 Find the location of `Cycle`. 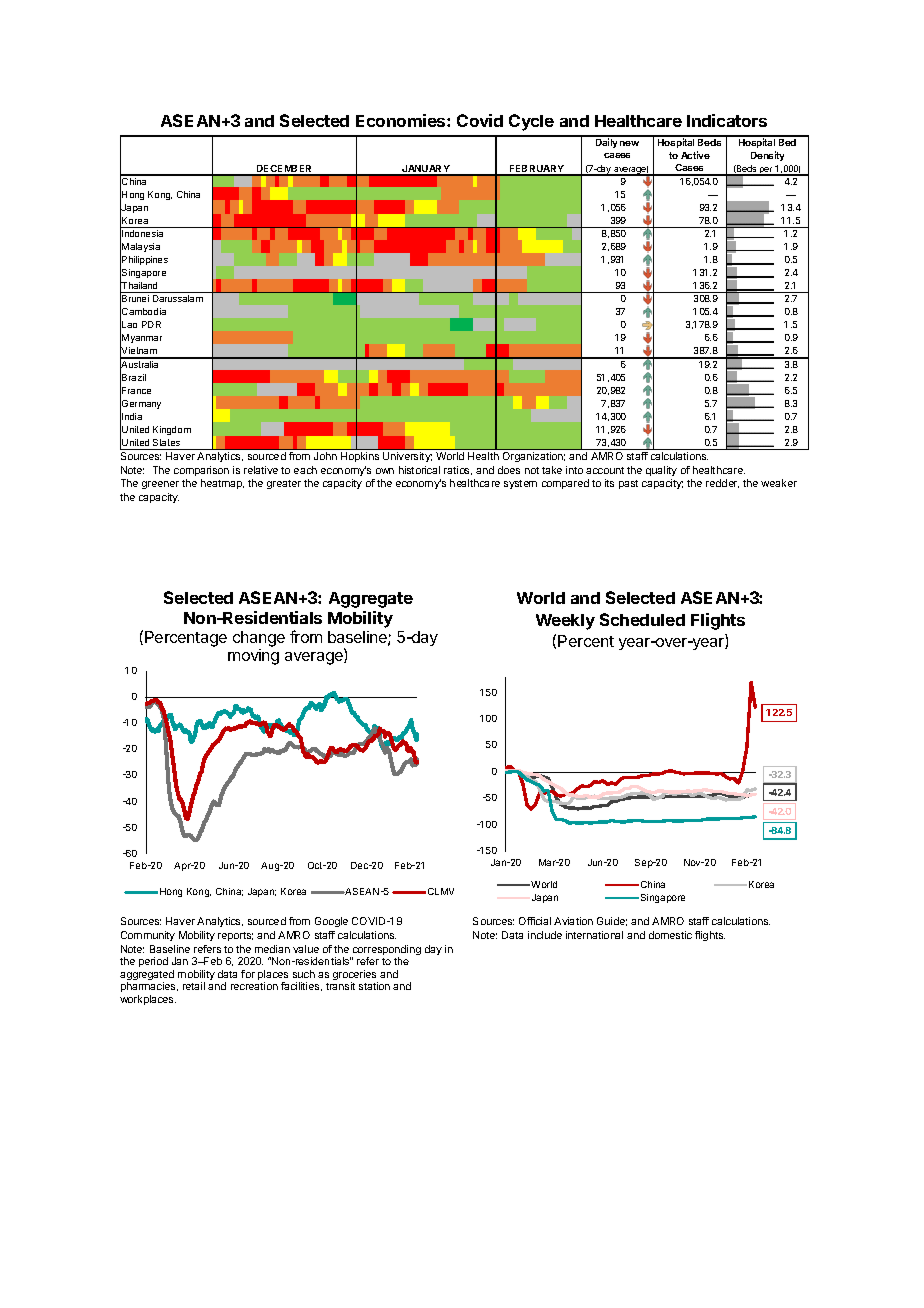

Cycle is located at coordinates (531, 122).
